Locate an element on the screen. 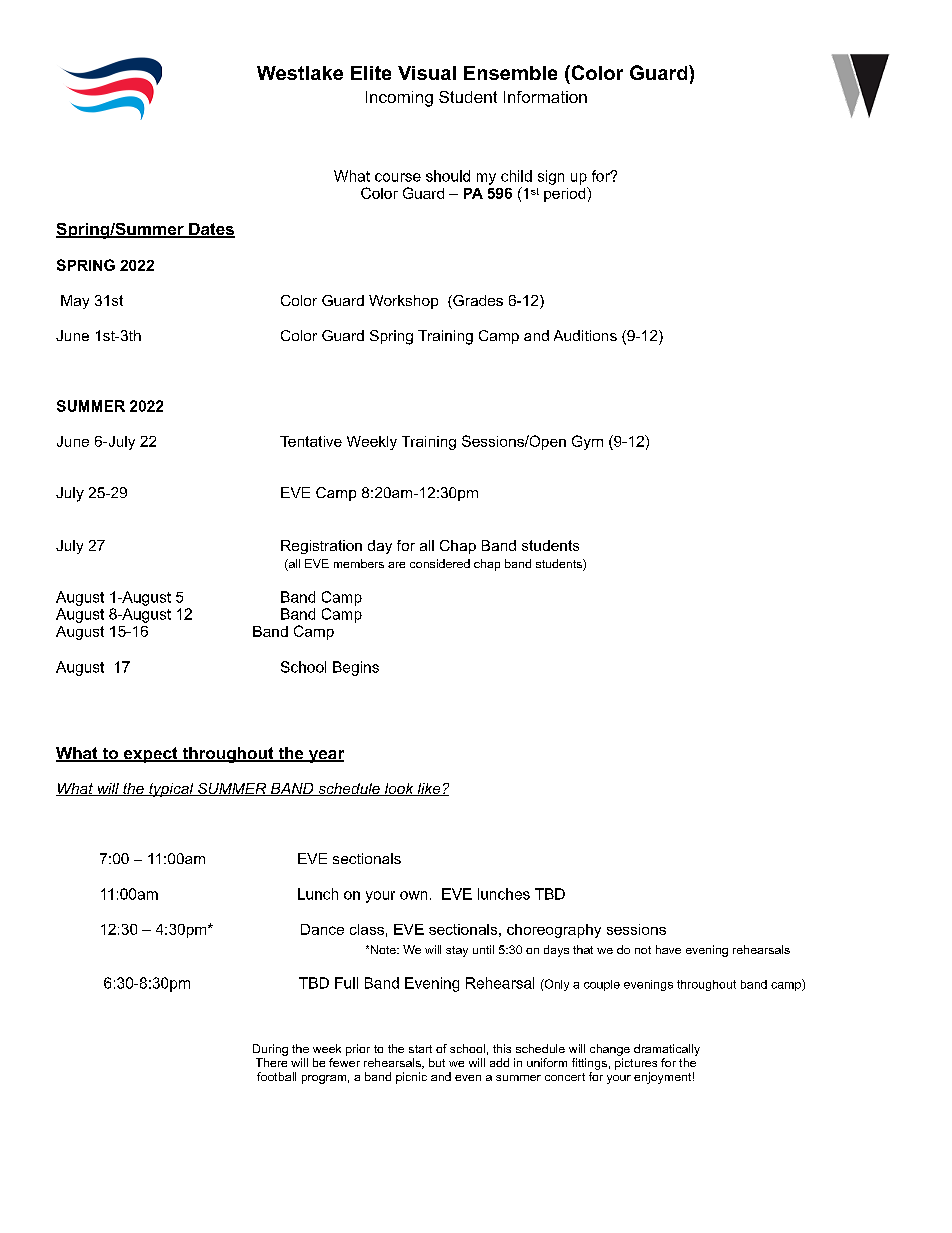  year is located at coordinates (325, 756).
